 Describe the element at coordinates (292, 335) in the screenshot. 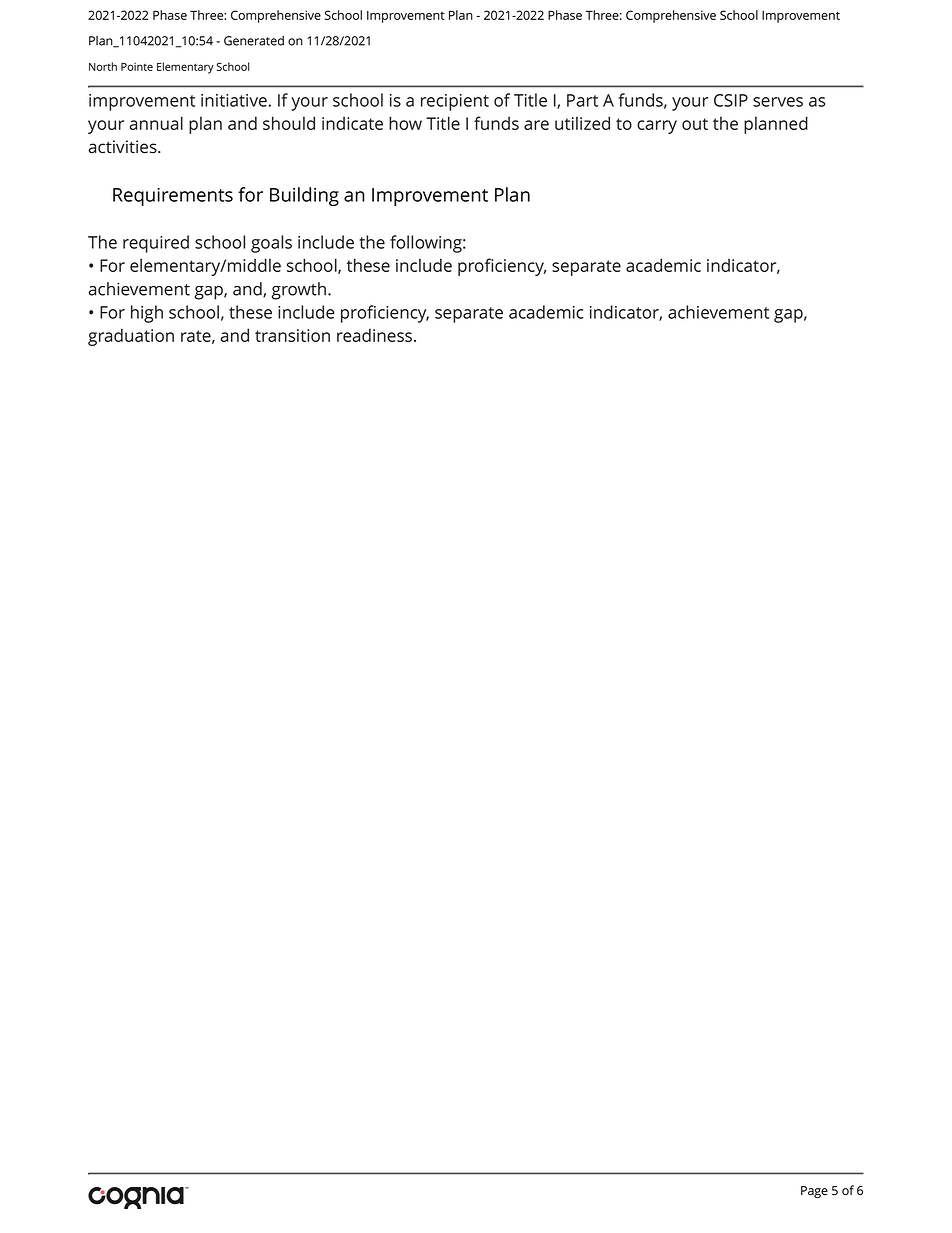

I see `transition` at that location.
